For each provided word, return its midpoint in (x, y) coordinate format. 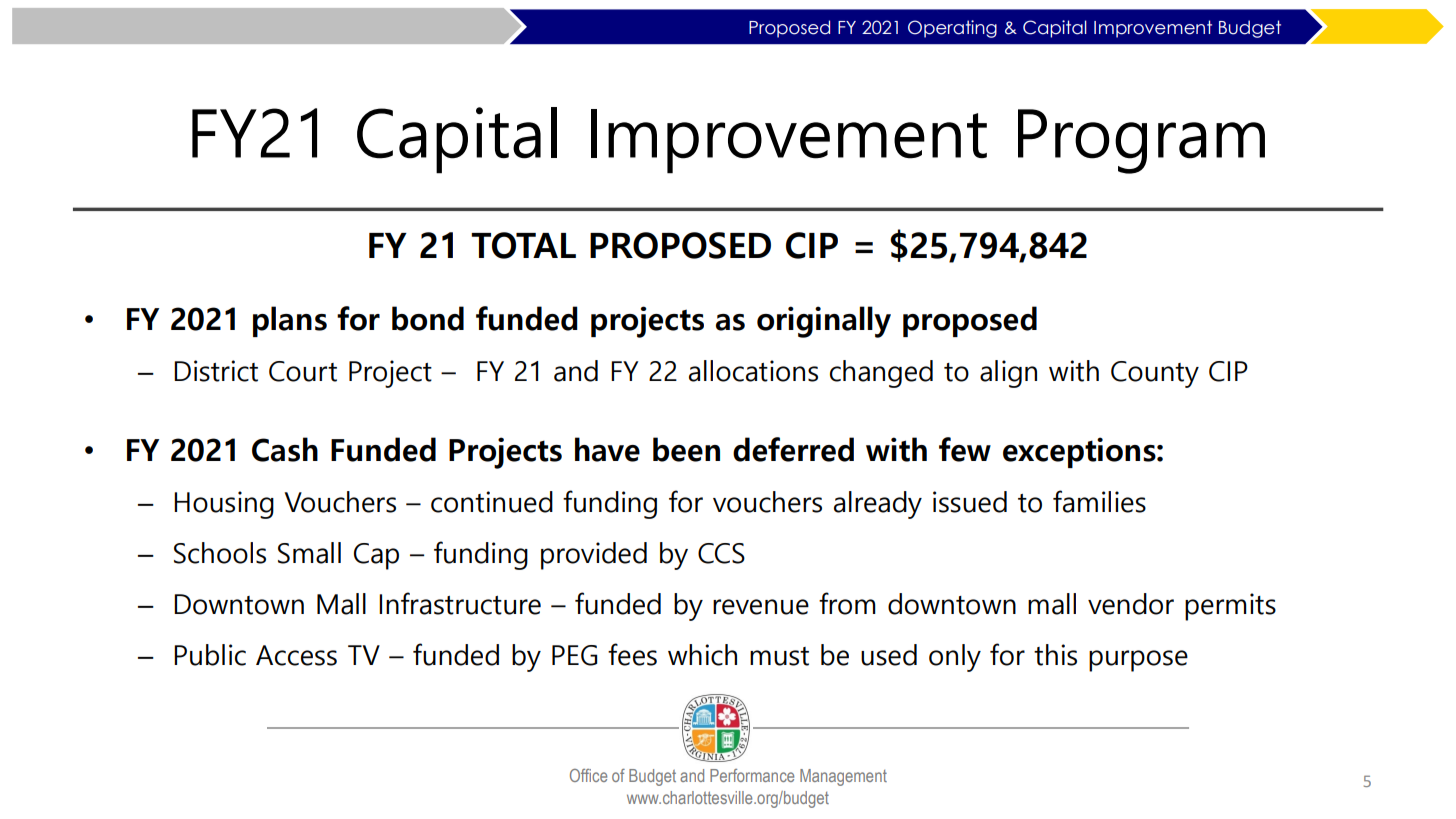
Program (1141, 141)
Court (303, 371)
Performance (752, 775)
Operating (952, 29)
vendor (1131, 604)
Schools (220, 553)
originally (824, 322)
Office (588, 775)
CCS (721, 553)
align (1008, 374)
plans (290, 321)
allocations (753, 371)
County (1155, 374)
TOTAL (523, 245)
